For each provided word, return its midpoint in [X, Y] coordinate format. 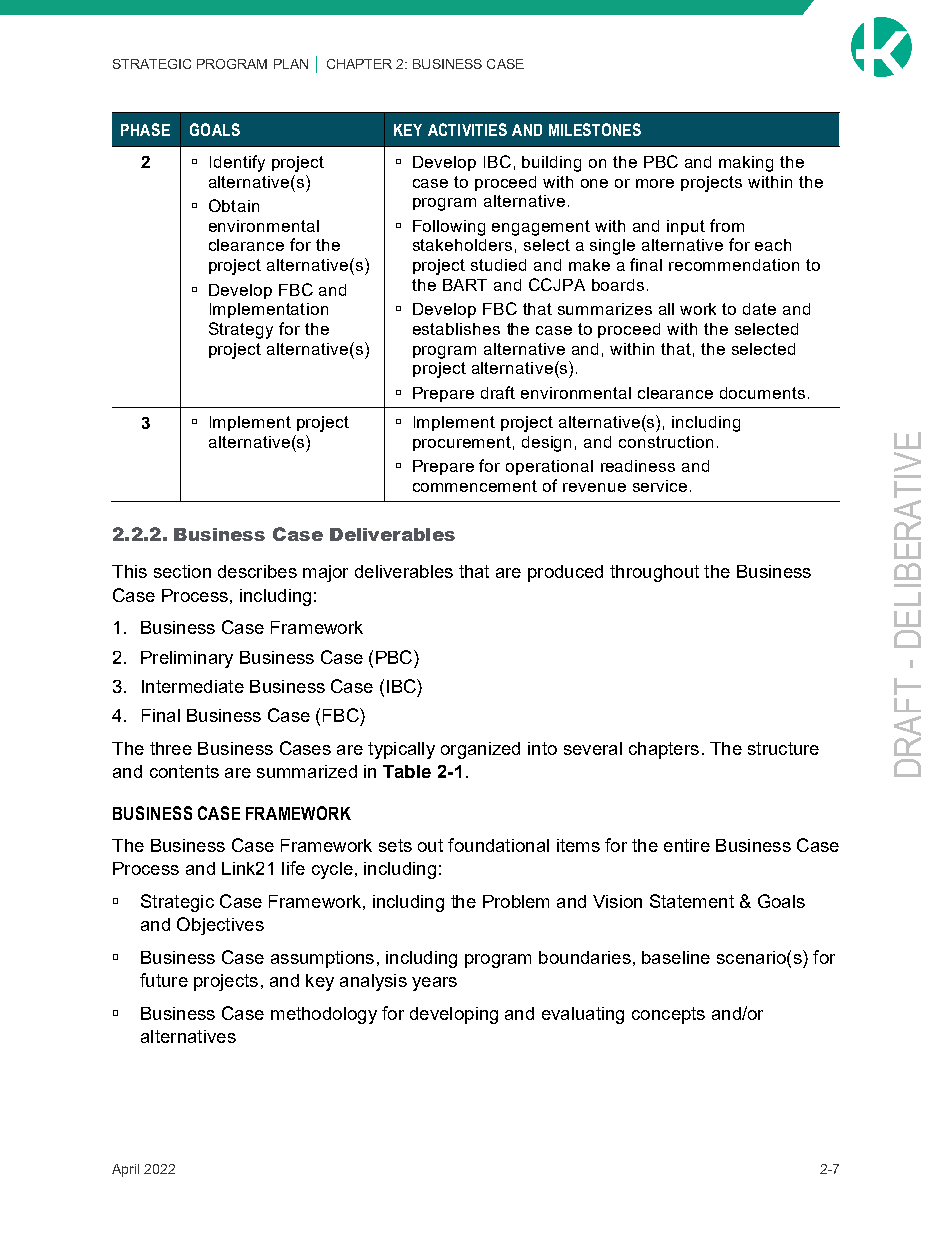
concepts [668, 1015]
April [125, 1170]
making [746, 164]
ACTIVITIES [467, 129]
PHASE [145, 129]
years [434, 984]
